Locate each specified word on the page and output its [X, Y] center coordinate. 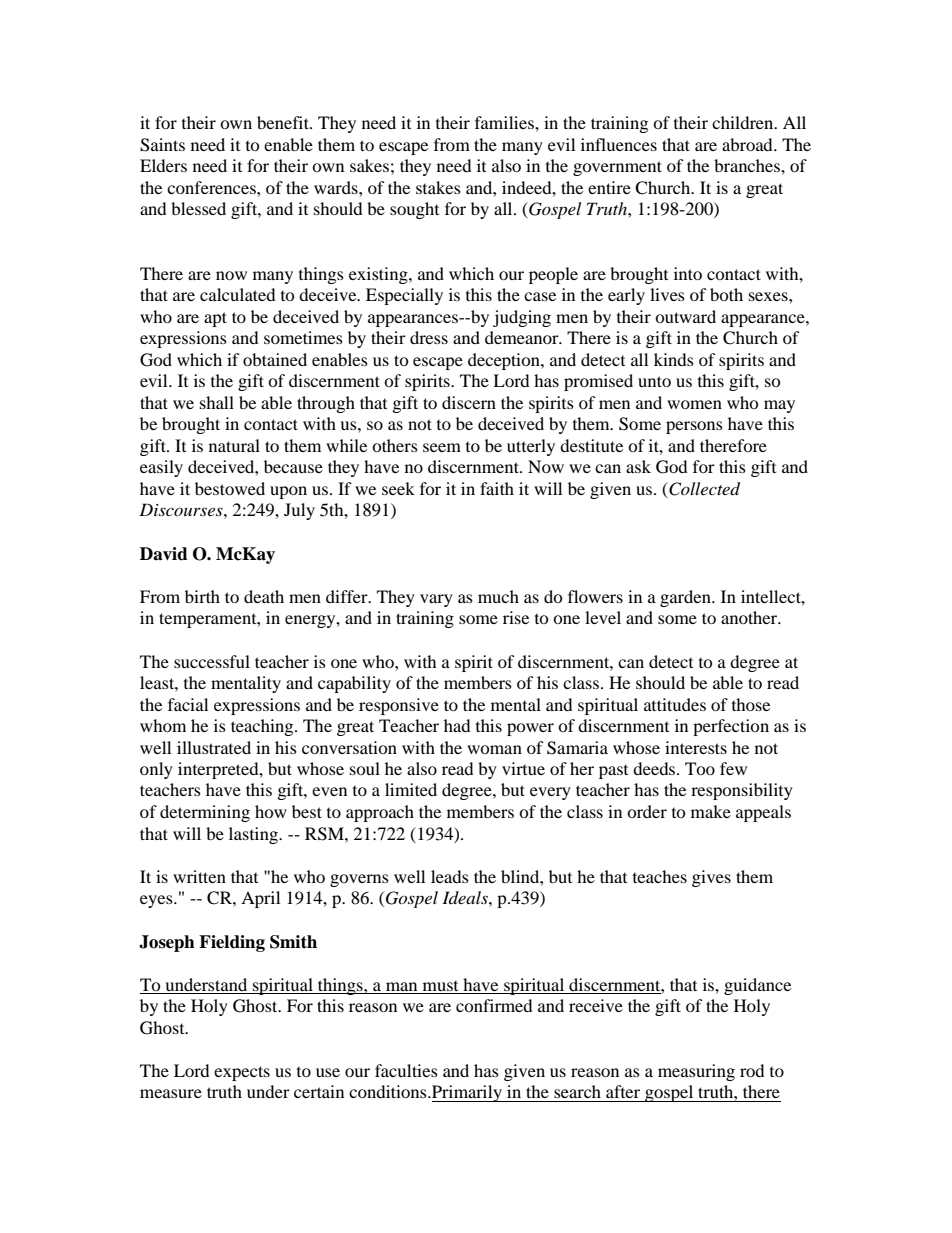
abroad [748, 144]
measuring [696, 1072]
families [505, 122]
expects [242, 1073]
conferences [212, 187]
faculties [406, 1070]
